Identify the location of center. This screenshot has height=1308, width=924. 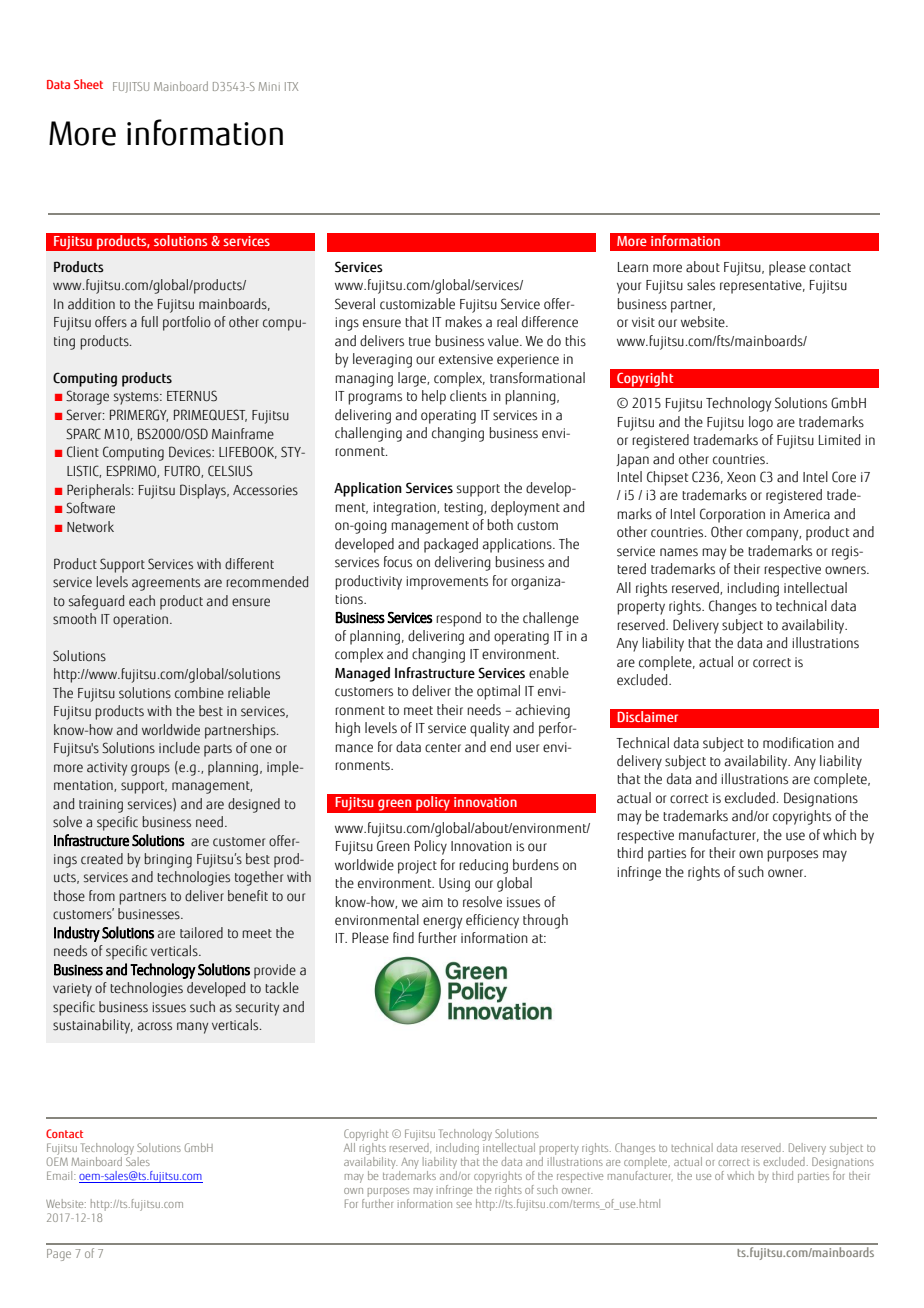
(443, 748).
